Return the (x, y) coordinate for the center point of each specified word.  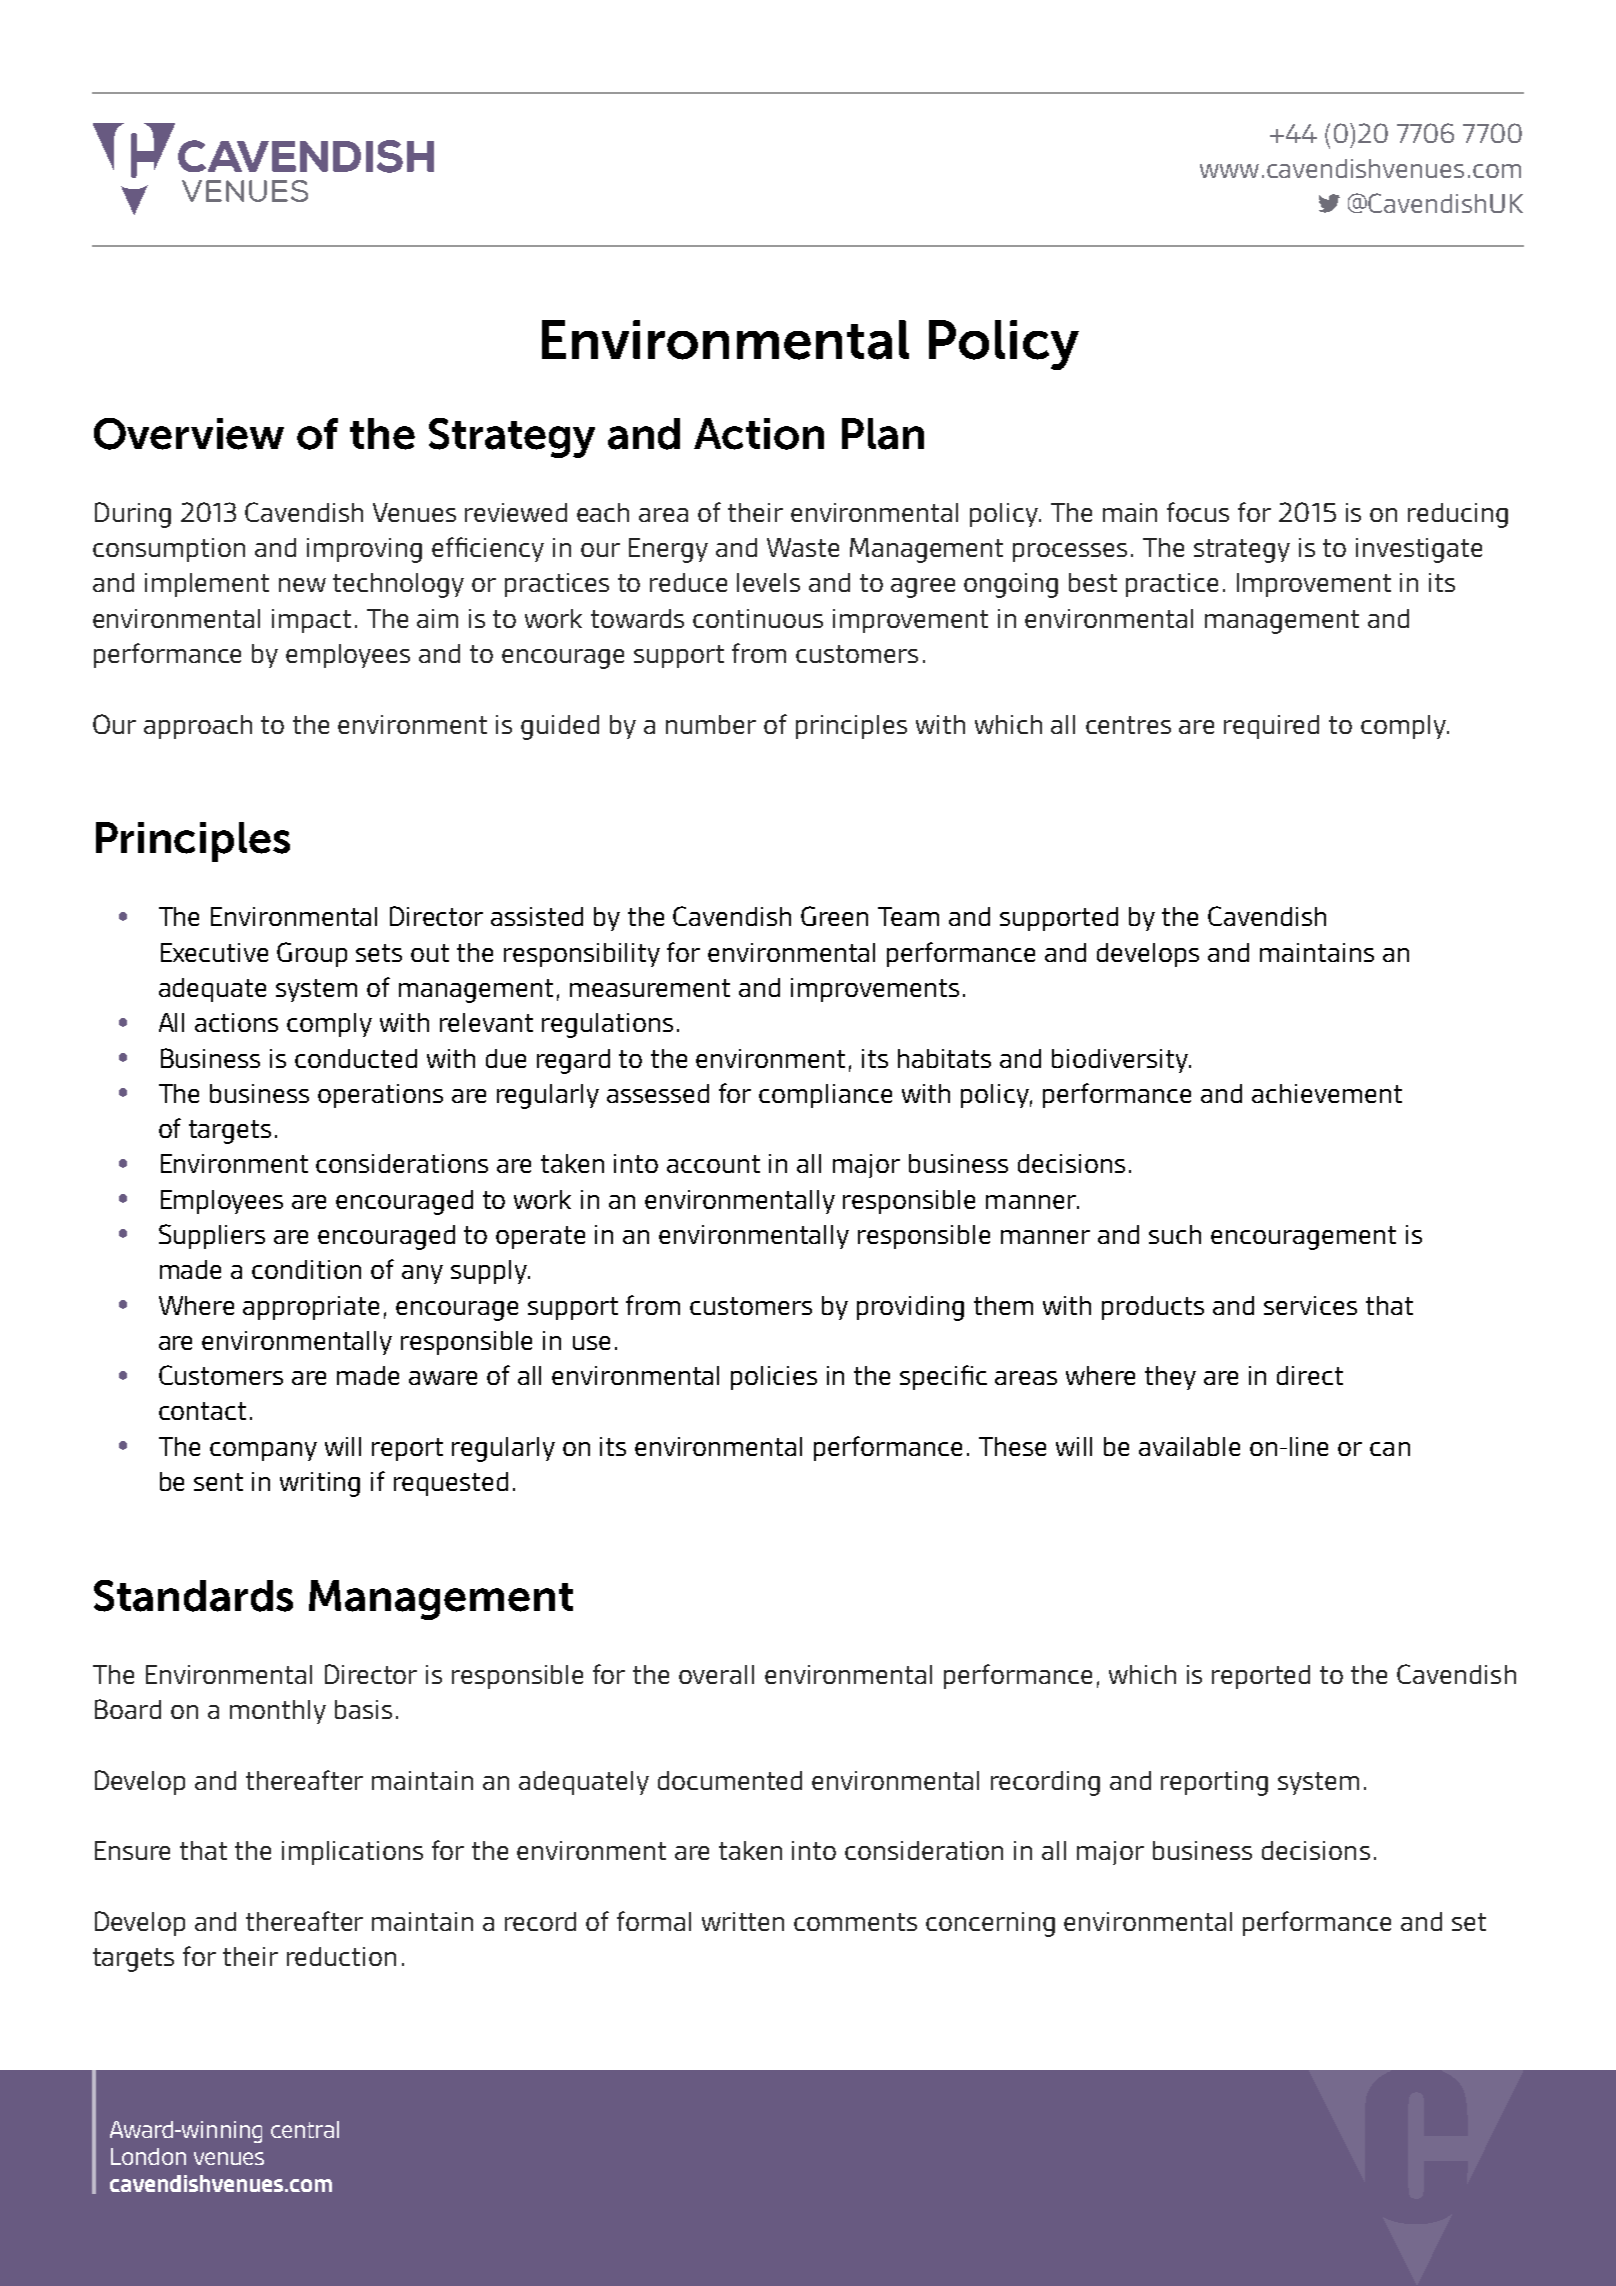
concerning (990, 1924)
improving (364, 550)
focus (1198, 512)
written (743, 1921)
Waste (803, 547)
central (305, 2129)
